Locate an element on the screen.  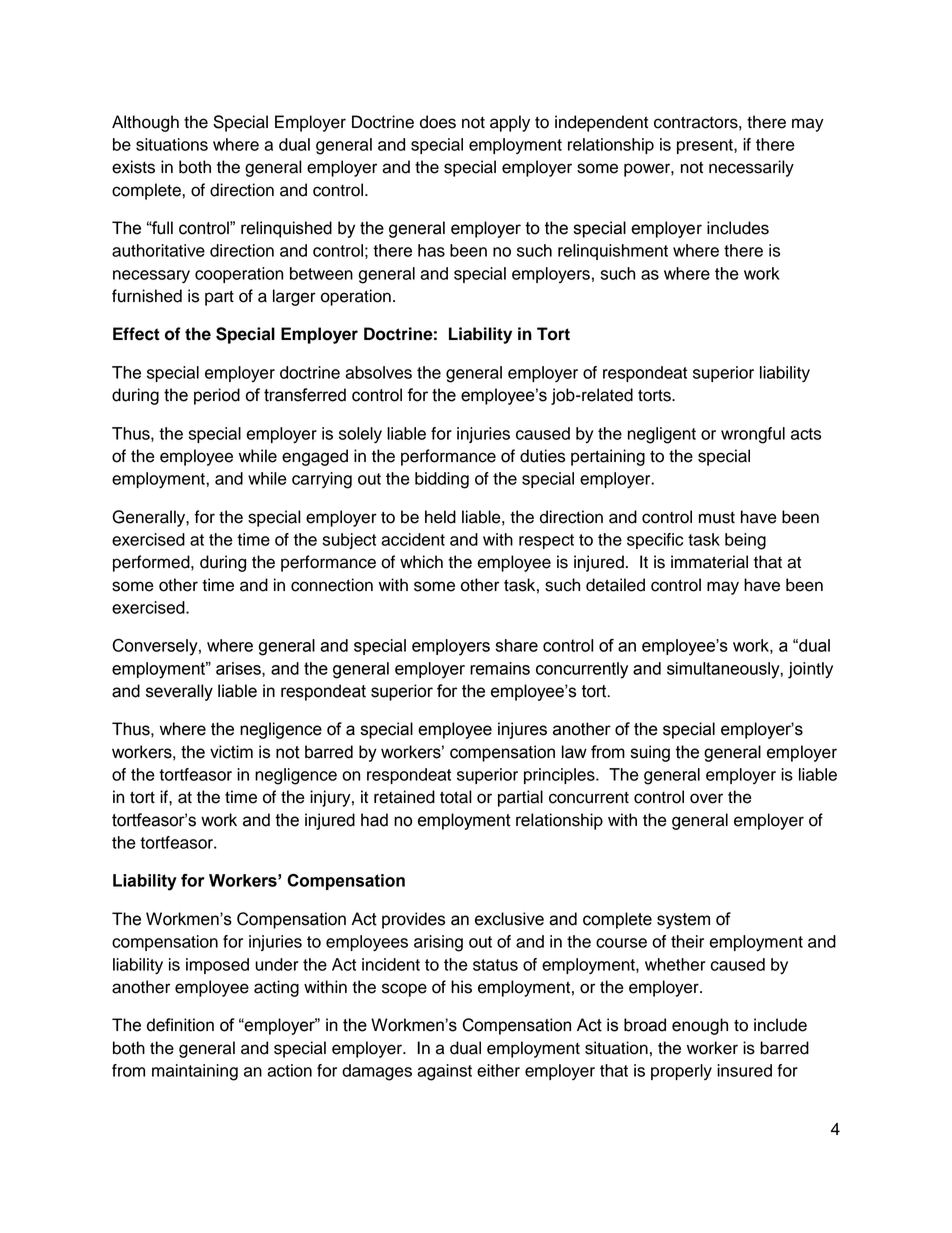
over is located at coordinates (706, 798).
